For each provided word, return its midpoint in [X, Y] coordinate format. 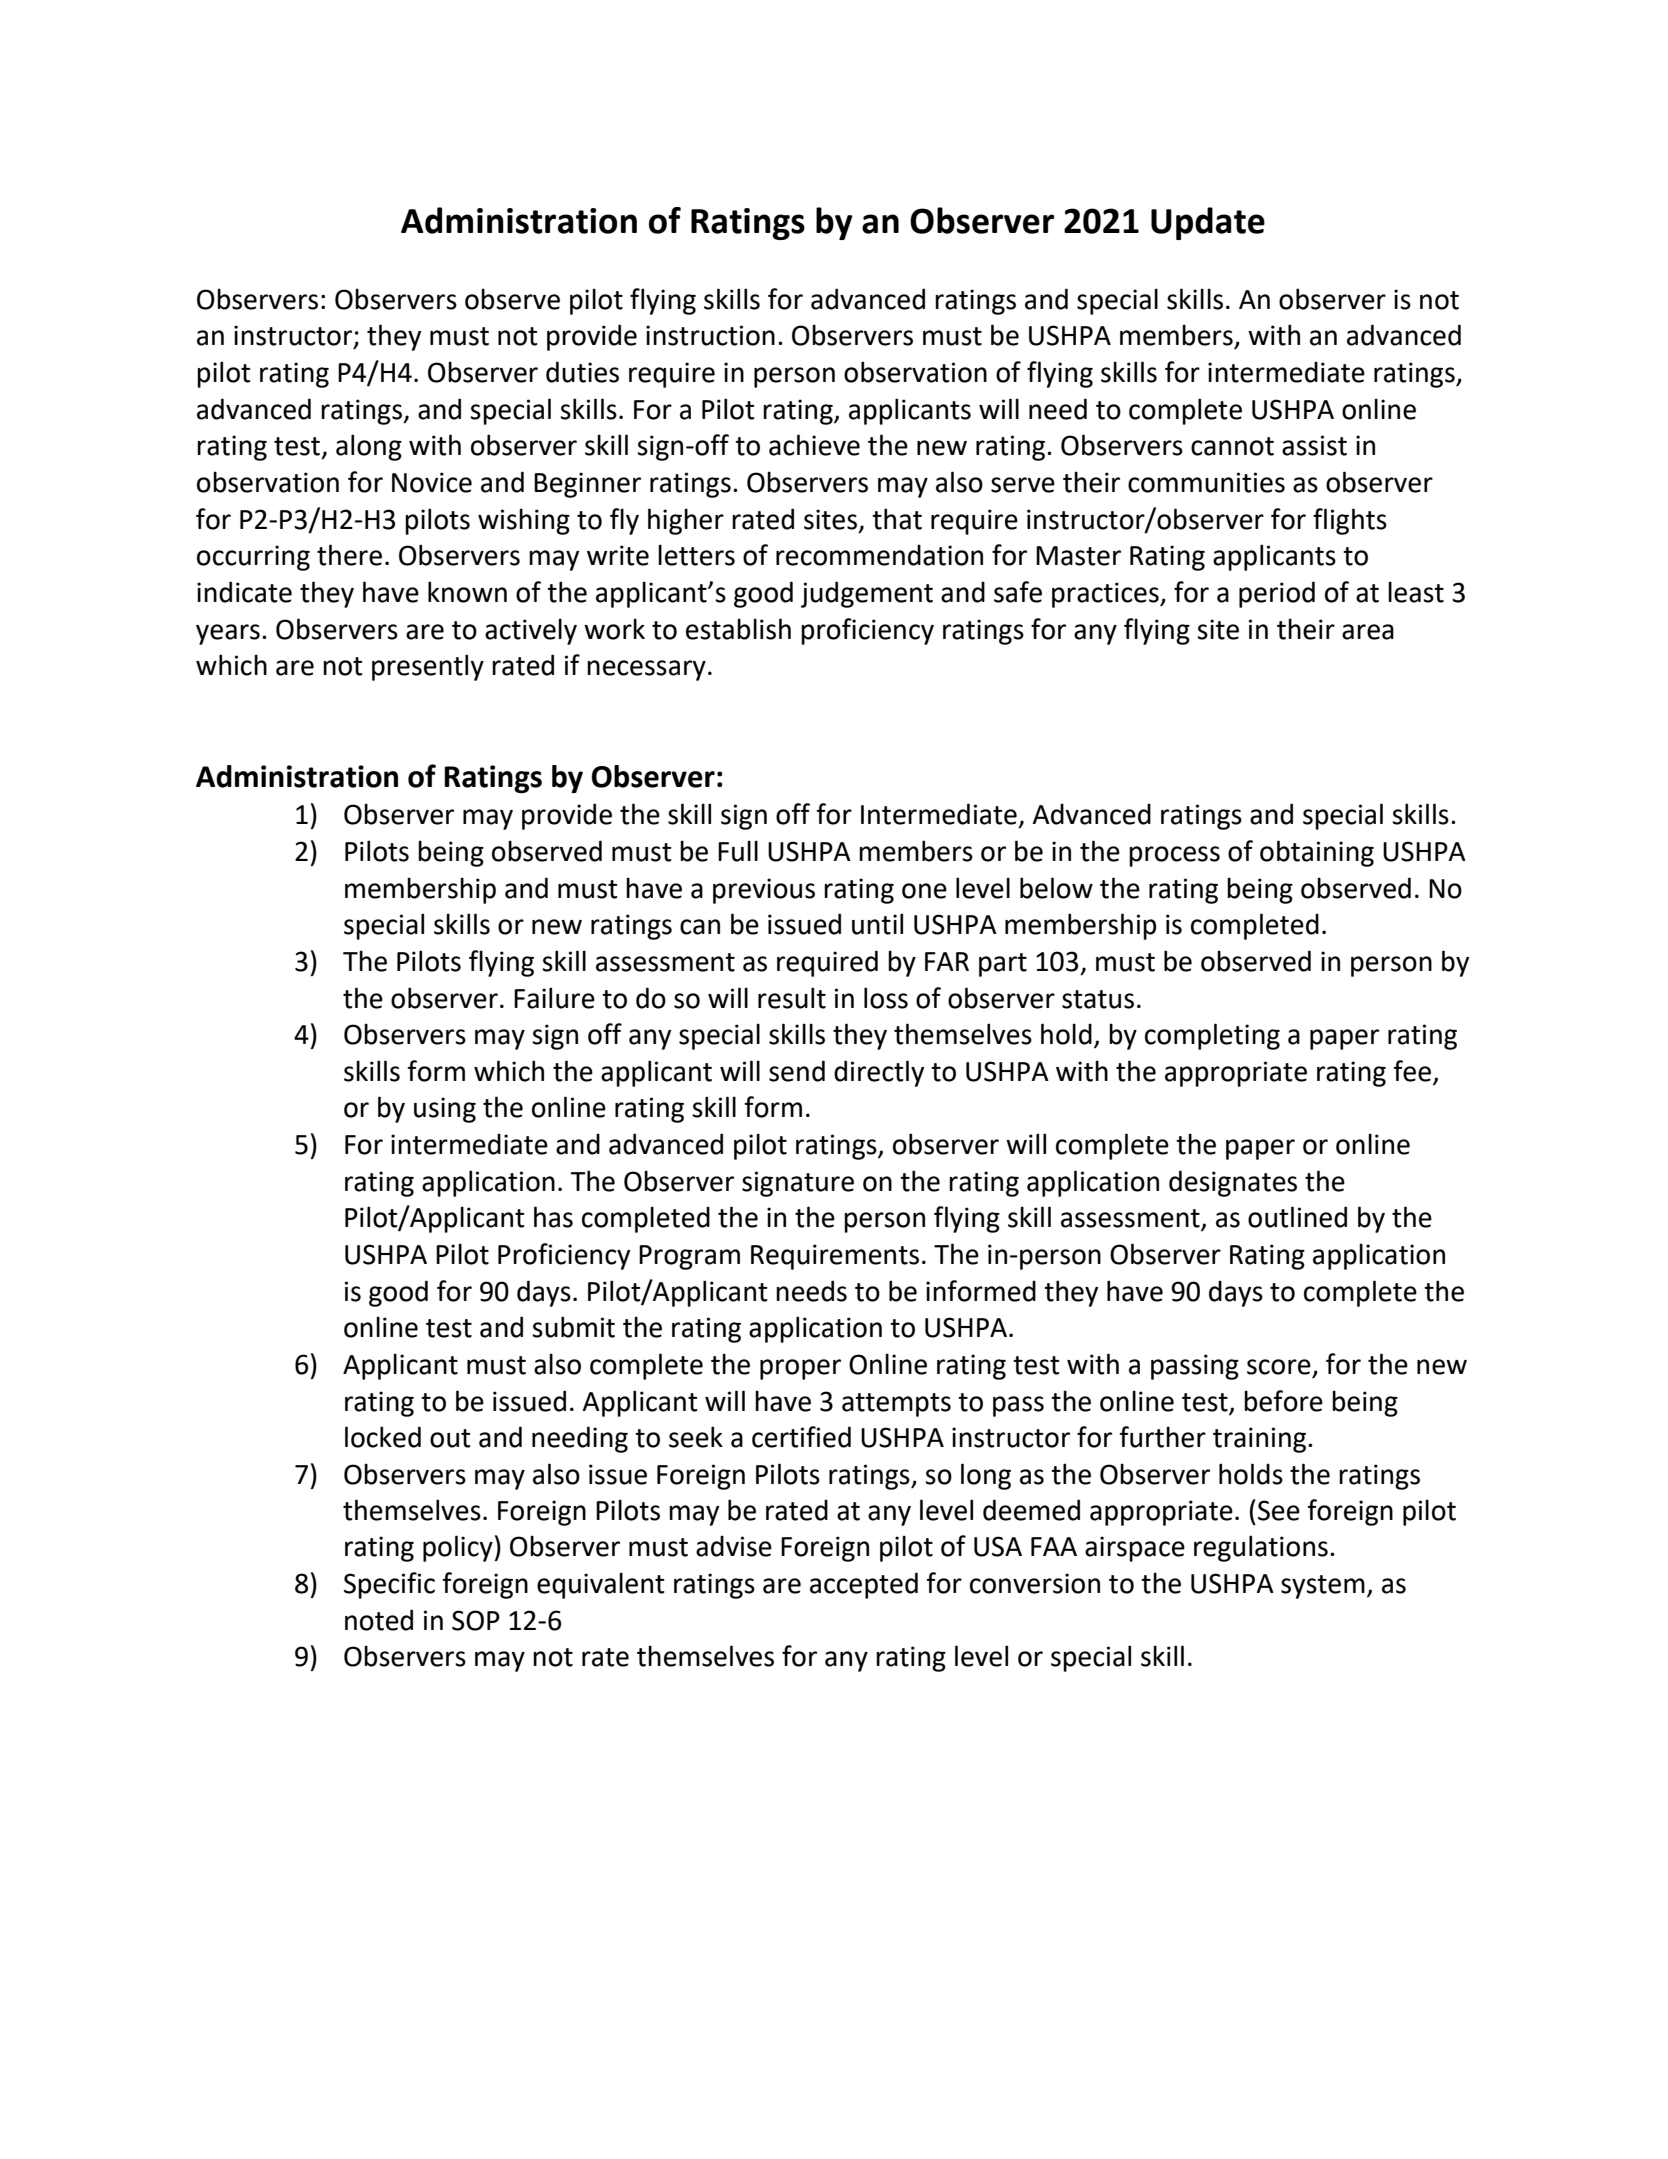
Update [1208, 223]
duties [582, 372]
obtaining [1317, 853]
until [877, 924]
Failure [554, 998]
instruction [710, 335]
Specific [389, 1585]
